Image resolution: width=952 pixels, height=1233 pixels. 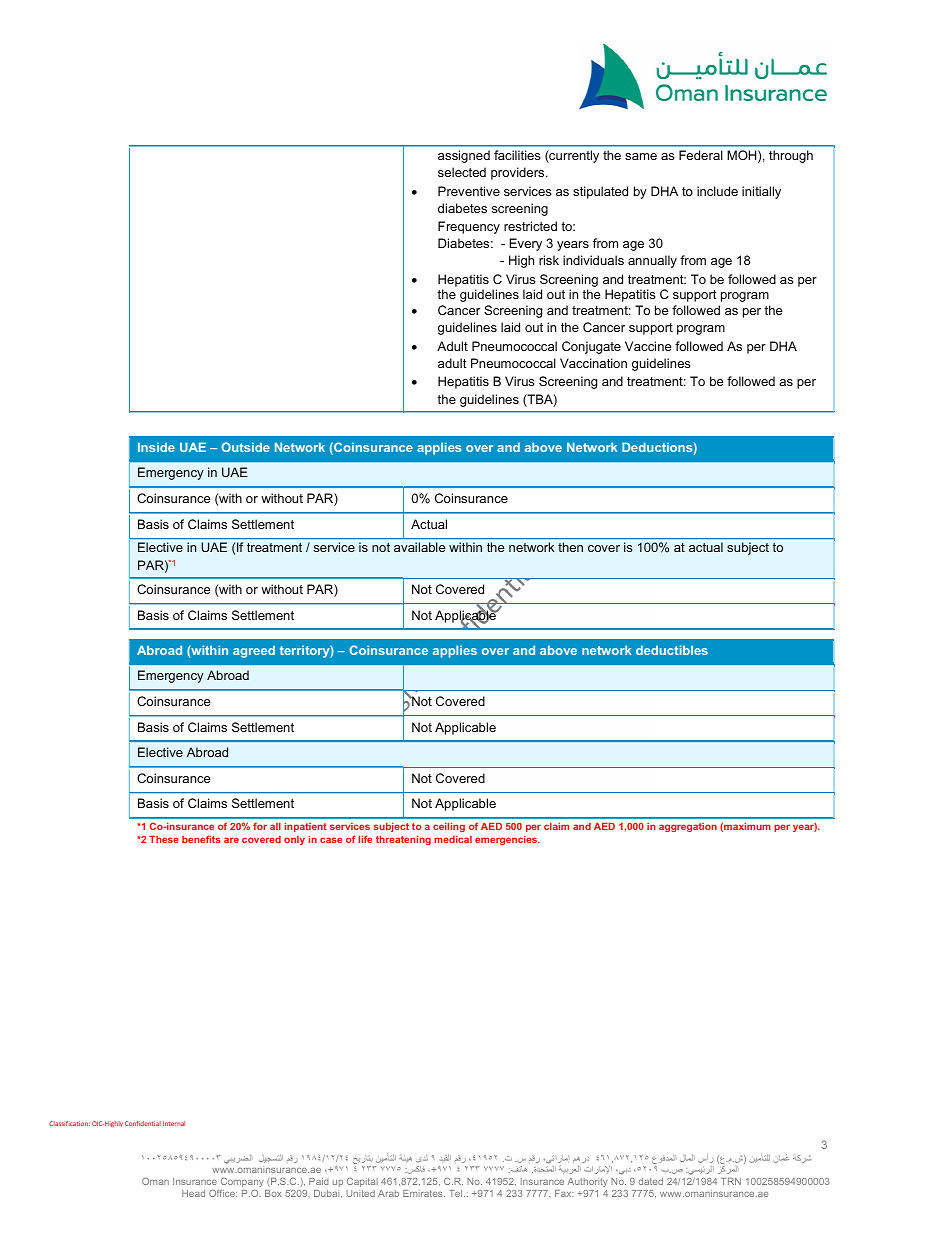 What do you see at coordinates (469, 191) in the document?
I see `Preventive` at bounding box center [469, 191].
